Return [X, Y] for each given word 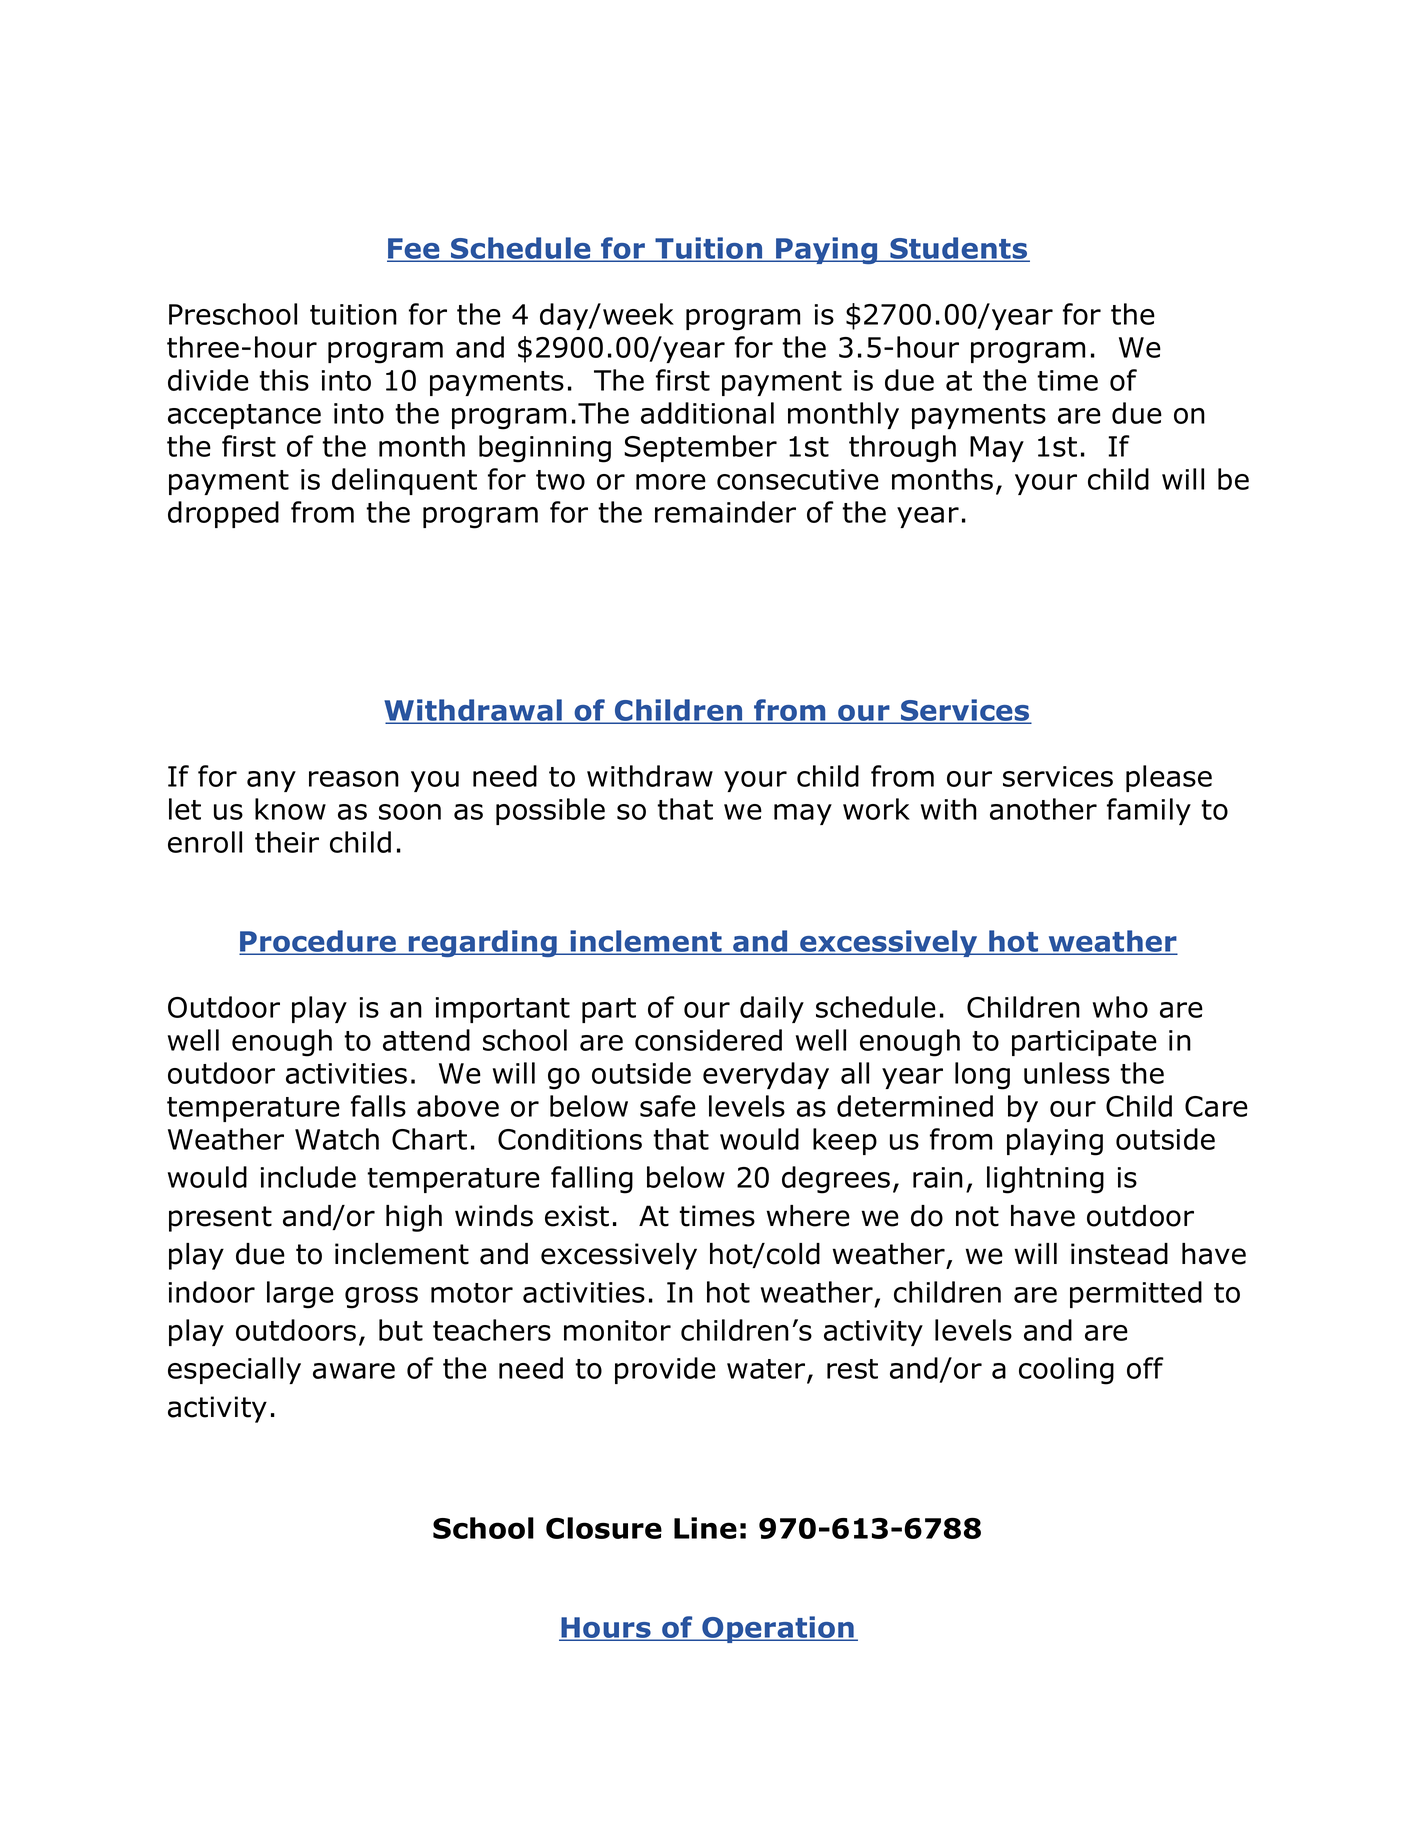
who [1120, 1007]
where [808, 1216]
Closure [604, 1528]
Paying [826, 250]
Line [705, 1528]
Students [958, 249]
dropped [223, 514]
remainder [725, 512]
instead [1119, 1254]
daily [772, 1009]
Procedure [319, 942]
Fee [414, 250]
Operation [778, 1629]
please [1169, 778]
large [300, 1295]
